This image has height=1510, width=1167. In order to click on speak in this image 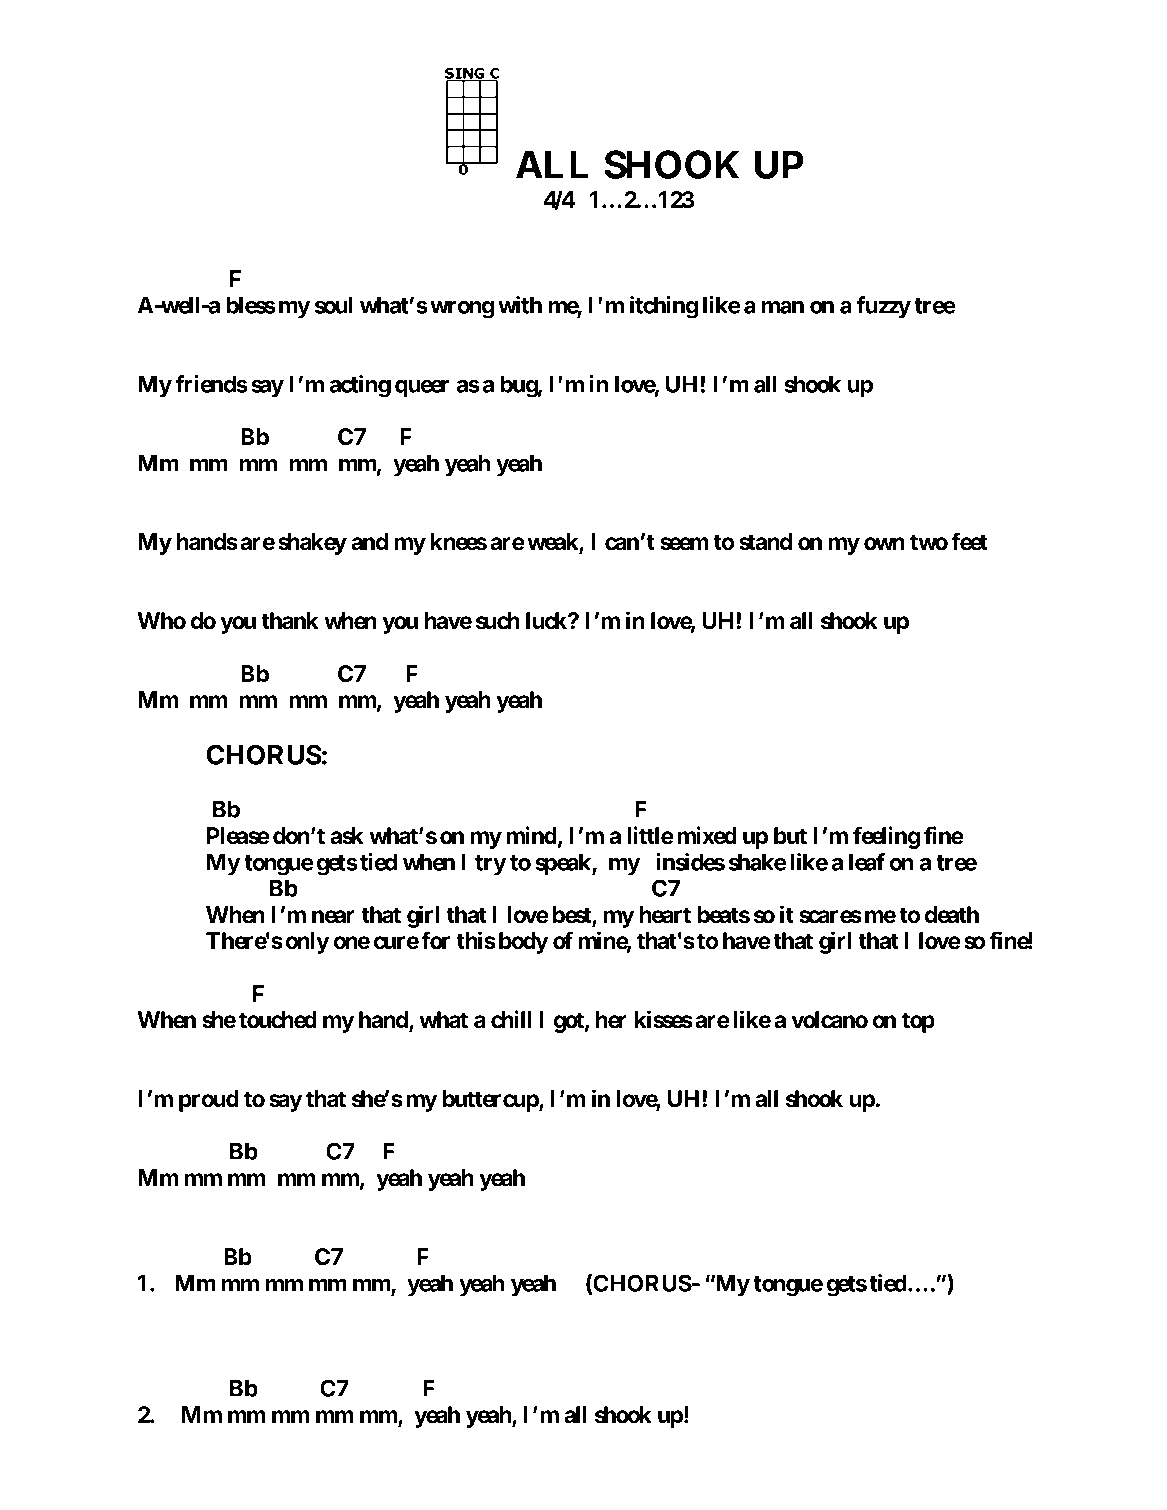, I will do `click(564, 864)`.
